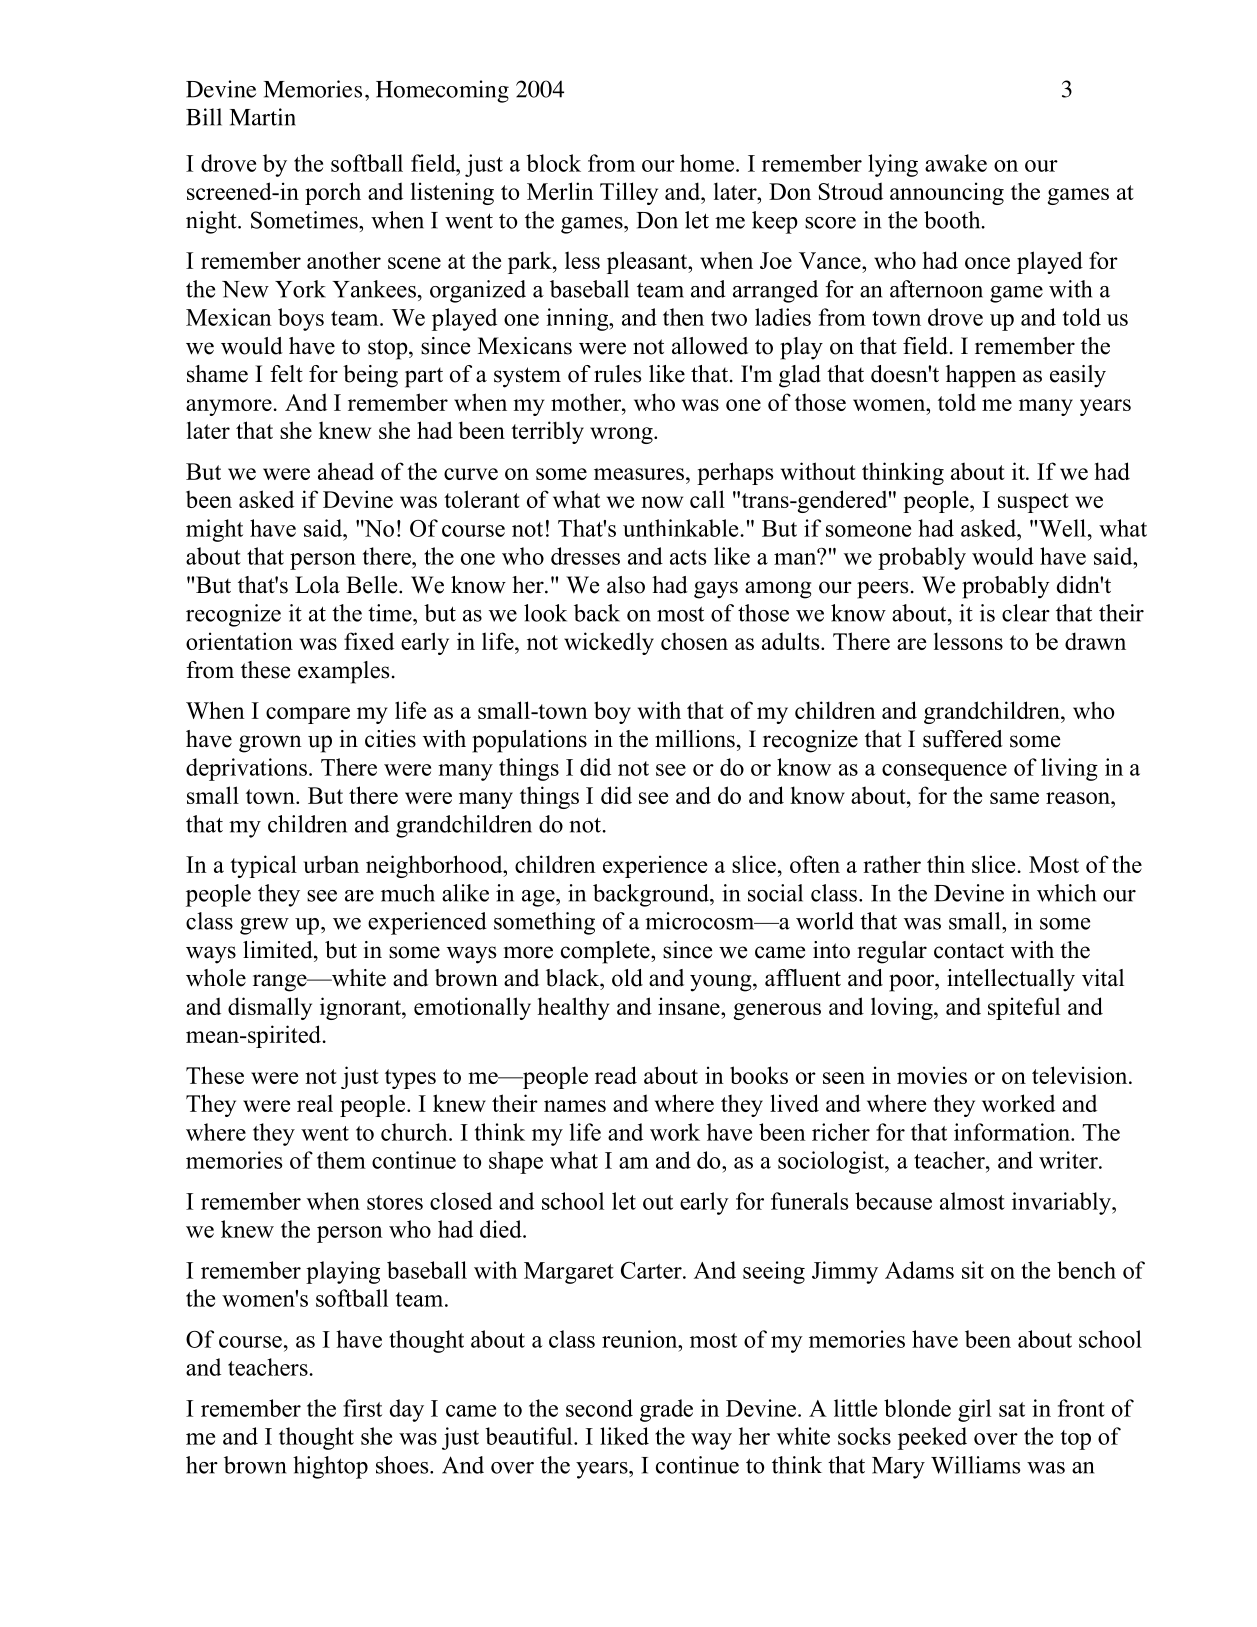 The image size is (1257, 1627). I want to click on Lola, so click(317, 585).
